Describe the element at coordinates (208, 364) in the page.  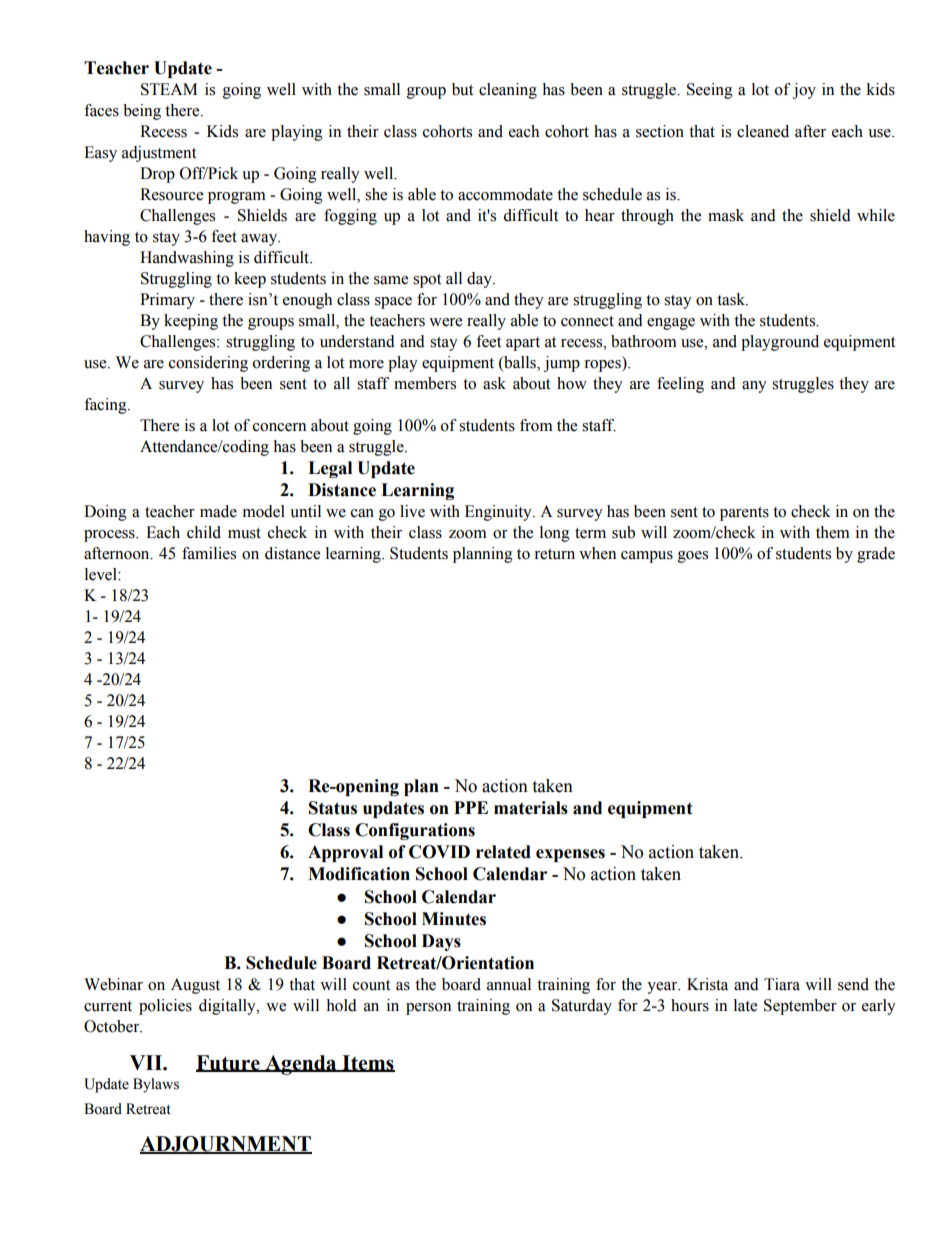
I see `considering` at that location.
